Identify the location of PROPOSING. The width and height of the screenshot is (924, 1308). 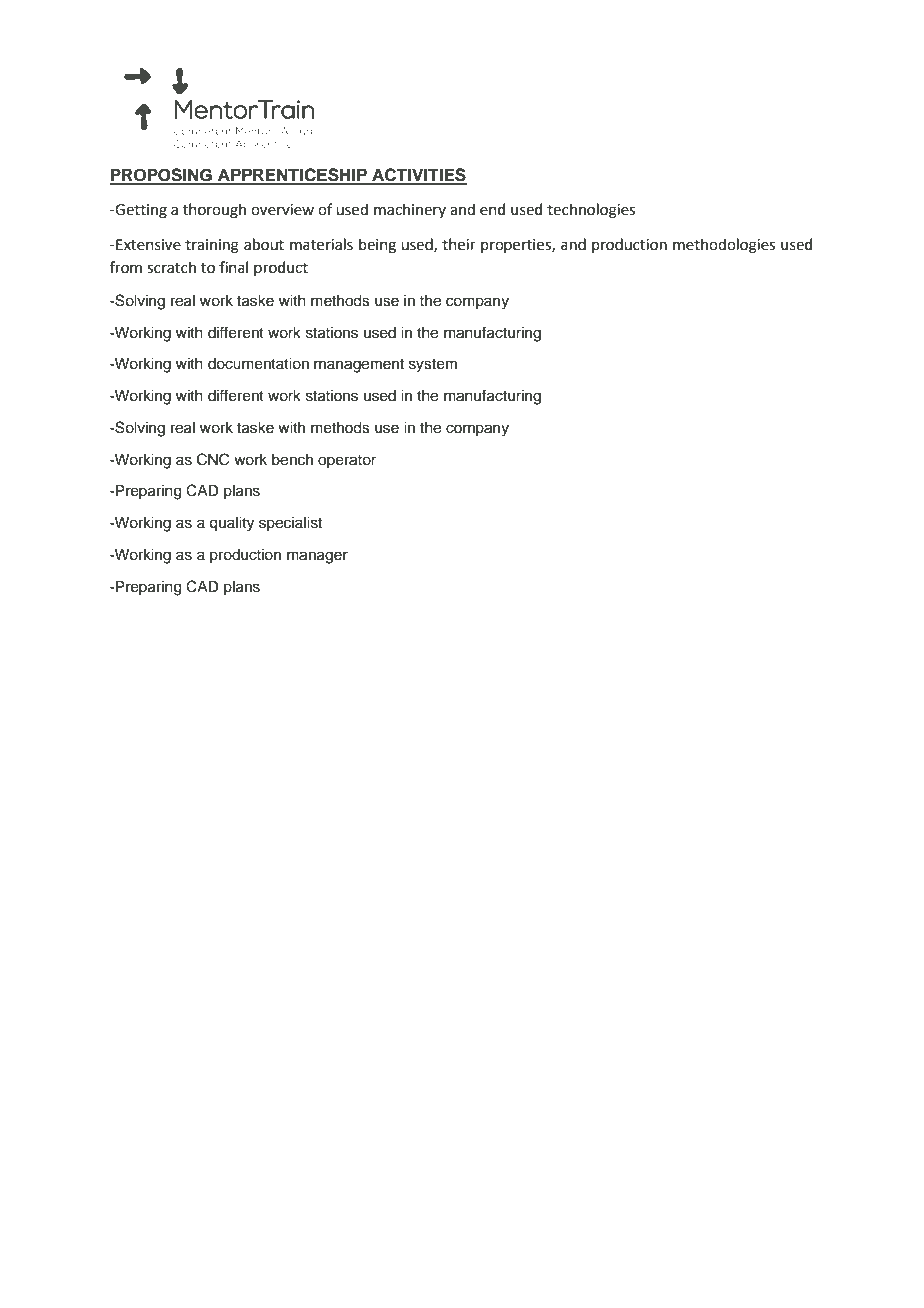
(162, 176).
